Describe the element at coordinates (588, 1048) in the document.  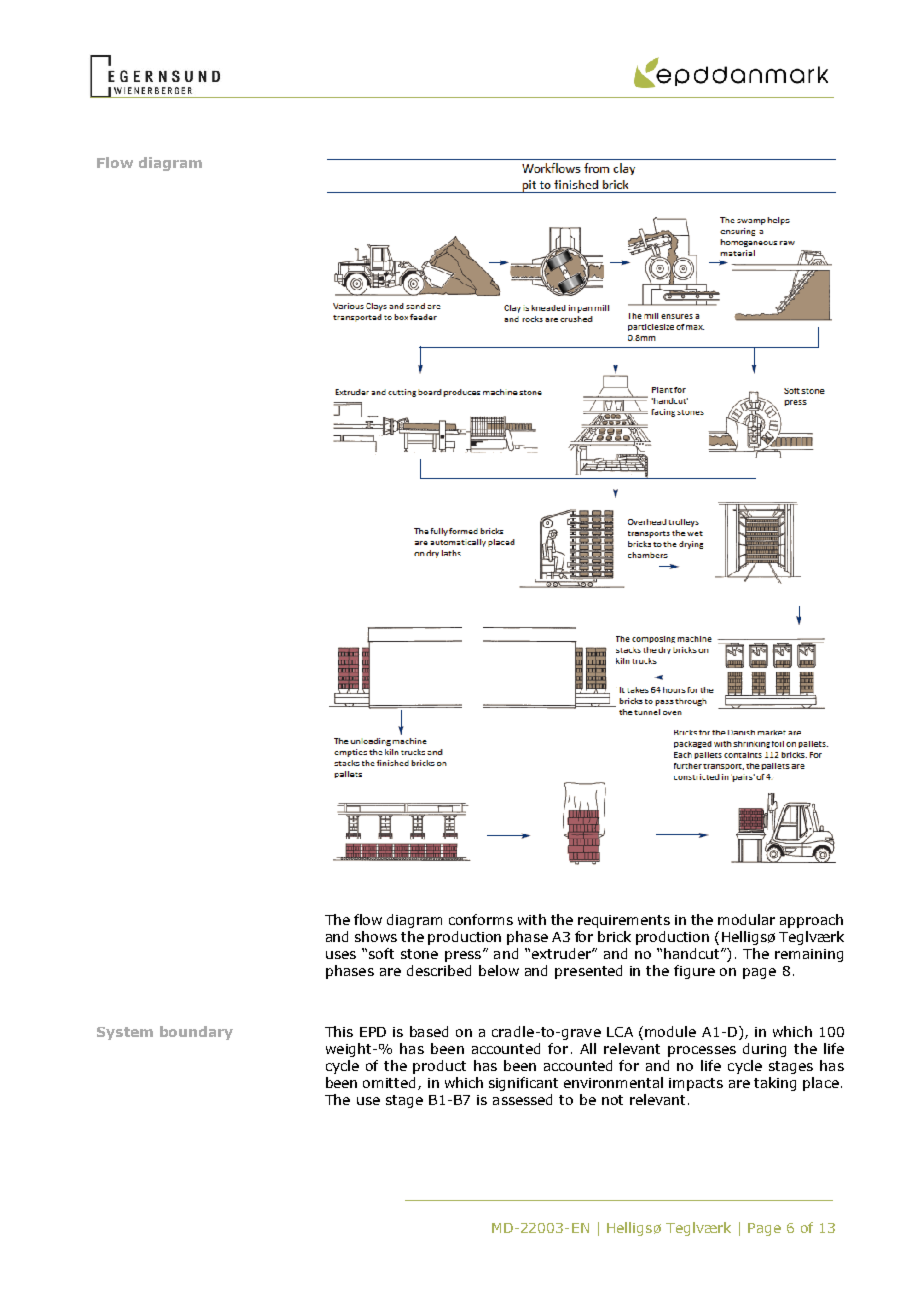
I see `All` at that location.
